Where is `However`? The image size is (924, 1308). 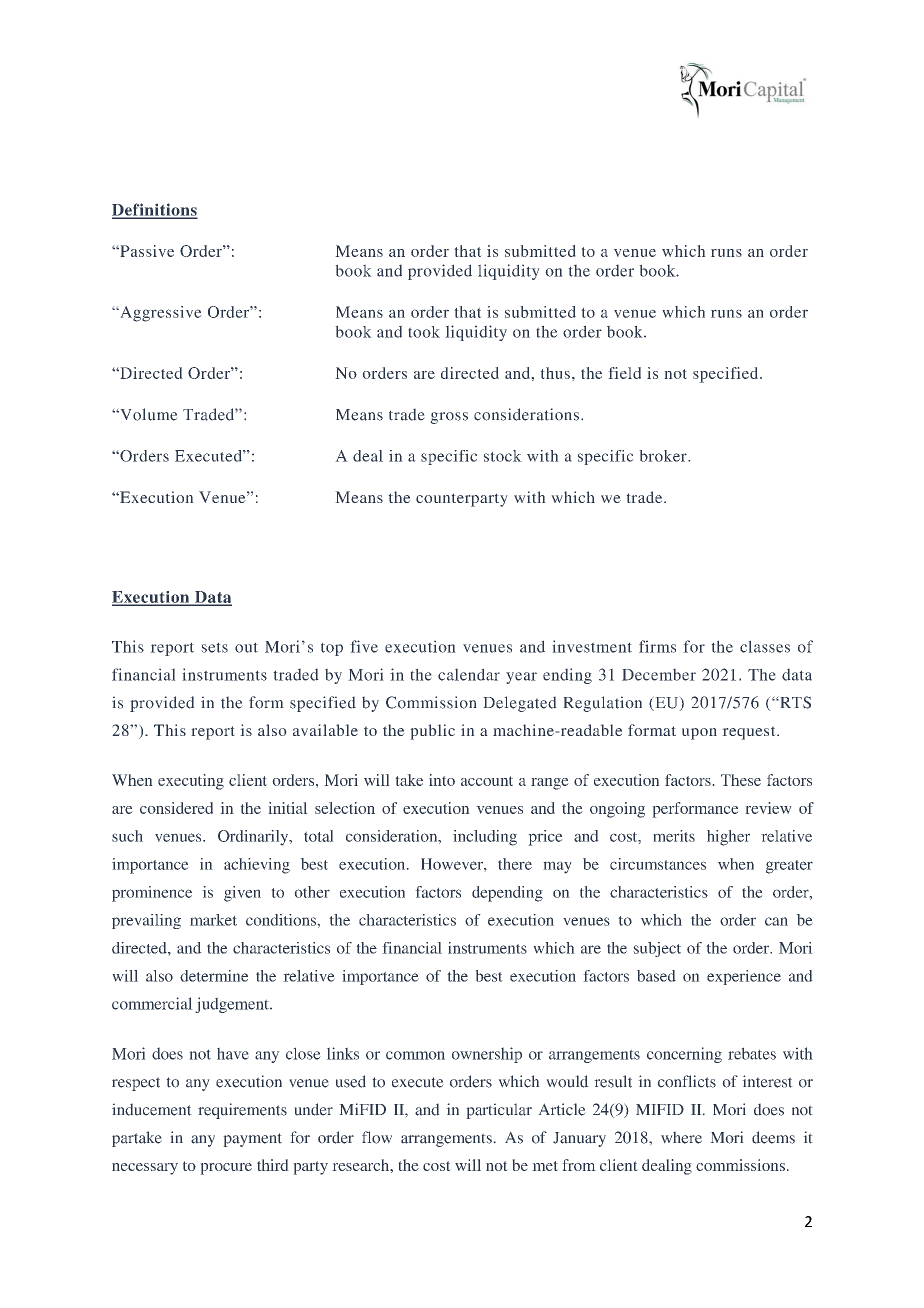
However is located at coordinates (453, 864).
